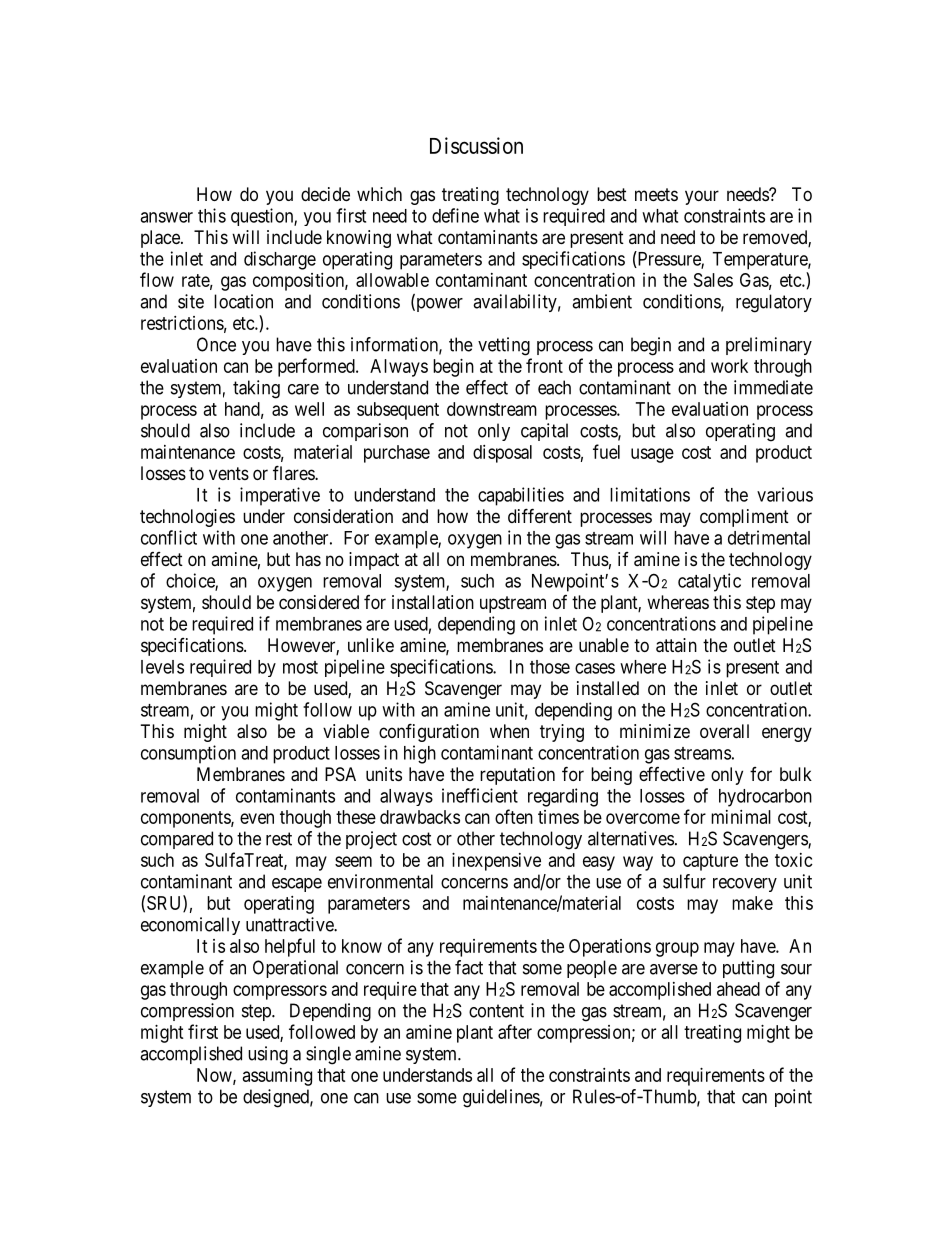  What do you see at coordinates (702, 197) in the screenshot?
I see `your` at bounding box center [702, 197].
